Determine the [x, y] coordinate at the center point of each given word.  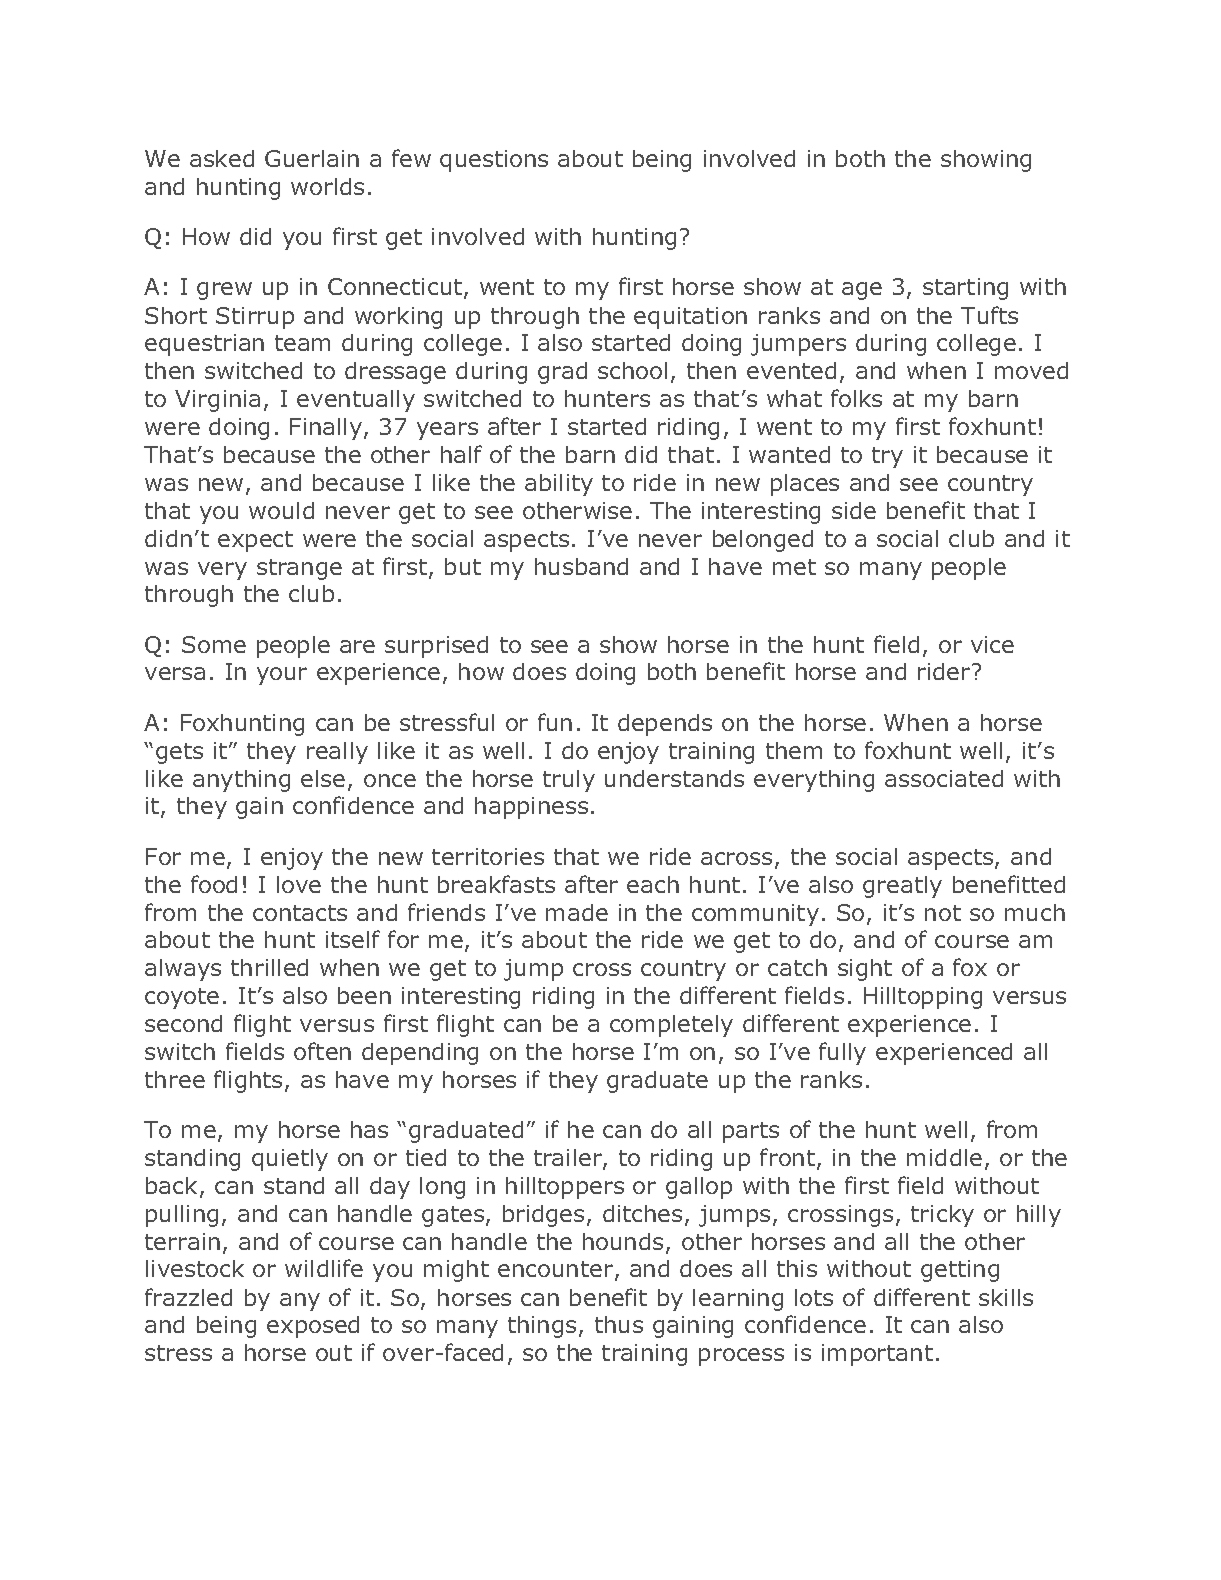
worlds [327, 186]
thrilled [269, 967]
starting [965, 289]
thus [619, 1324]
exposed [313, 1327]
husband [581, 566]
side [854, 510]
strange [299, 569]
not [943, 913]
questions [494, 161]
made [577, 912]
